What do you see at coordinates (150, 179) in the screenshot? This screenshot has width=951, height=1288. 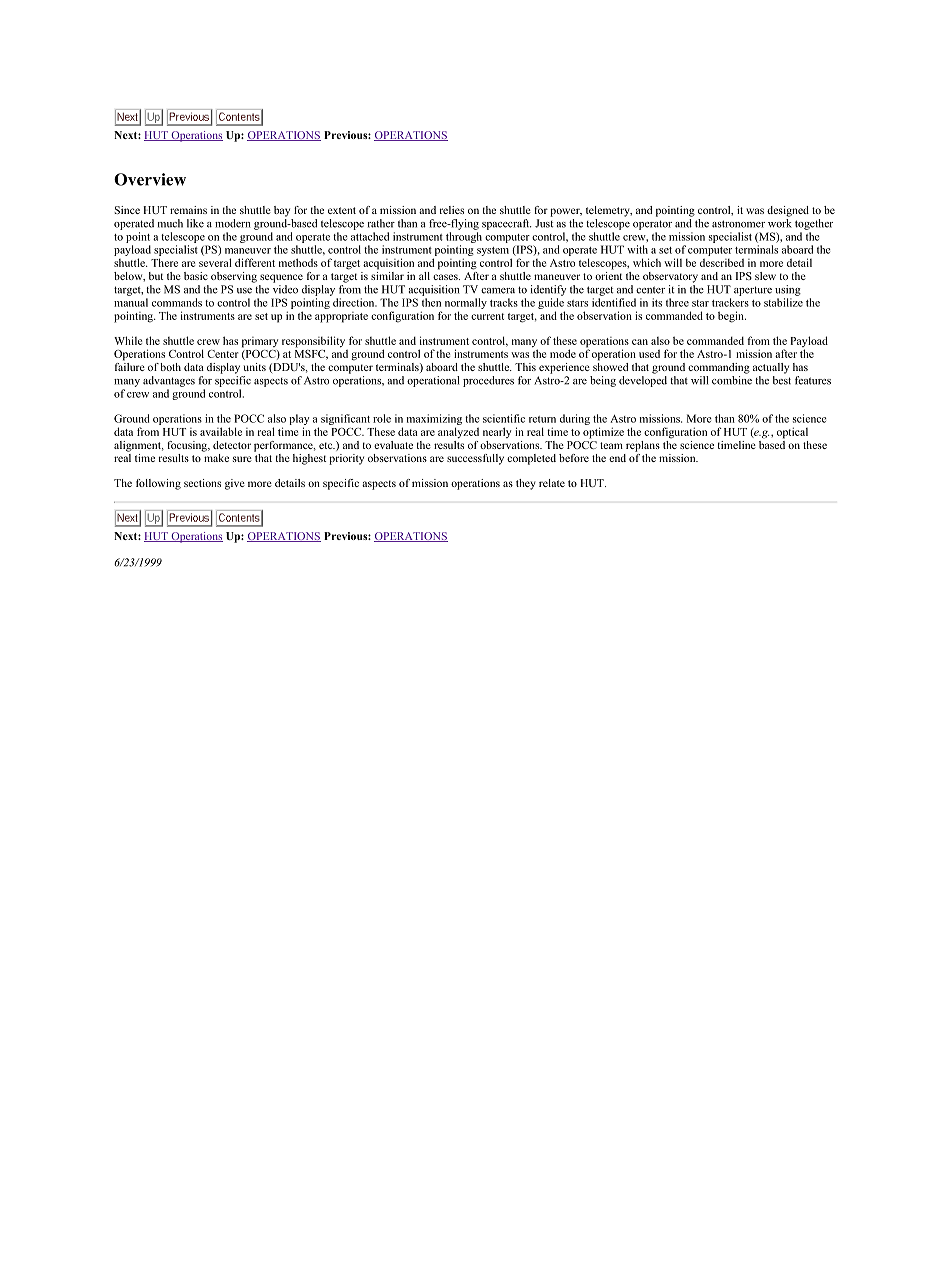 I see `Overview` at bounding box center [150, 179].
